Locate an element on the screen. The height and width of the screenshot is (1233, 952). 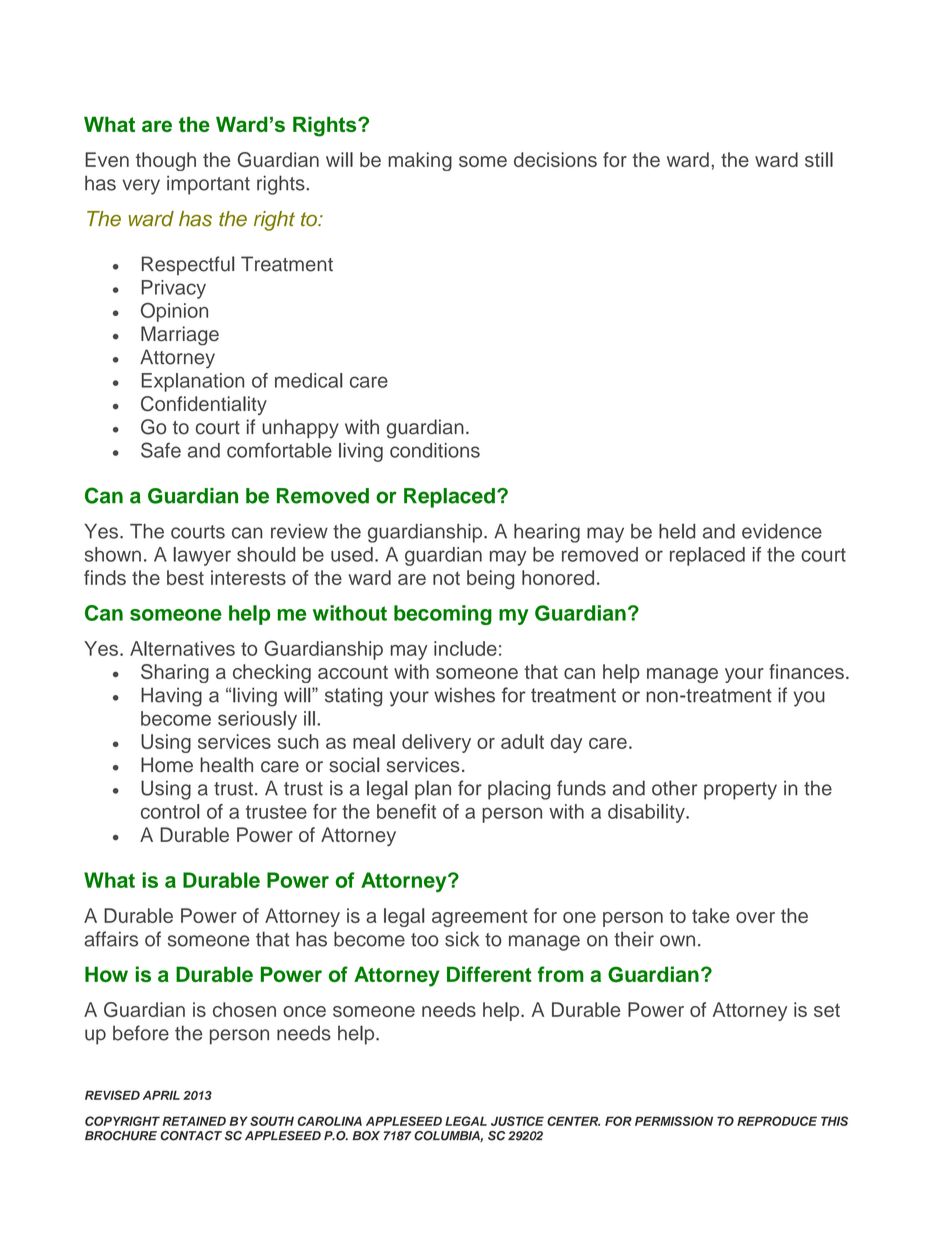
evidence is located at coordinates (782, 531).
